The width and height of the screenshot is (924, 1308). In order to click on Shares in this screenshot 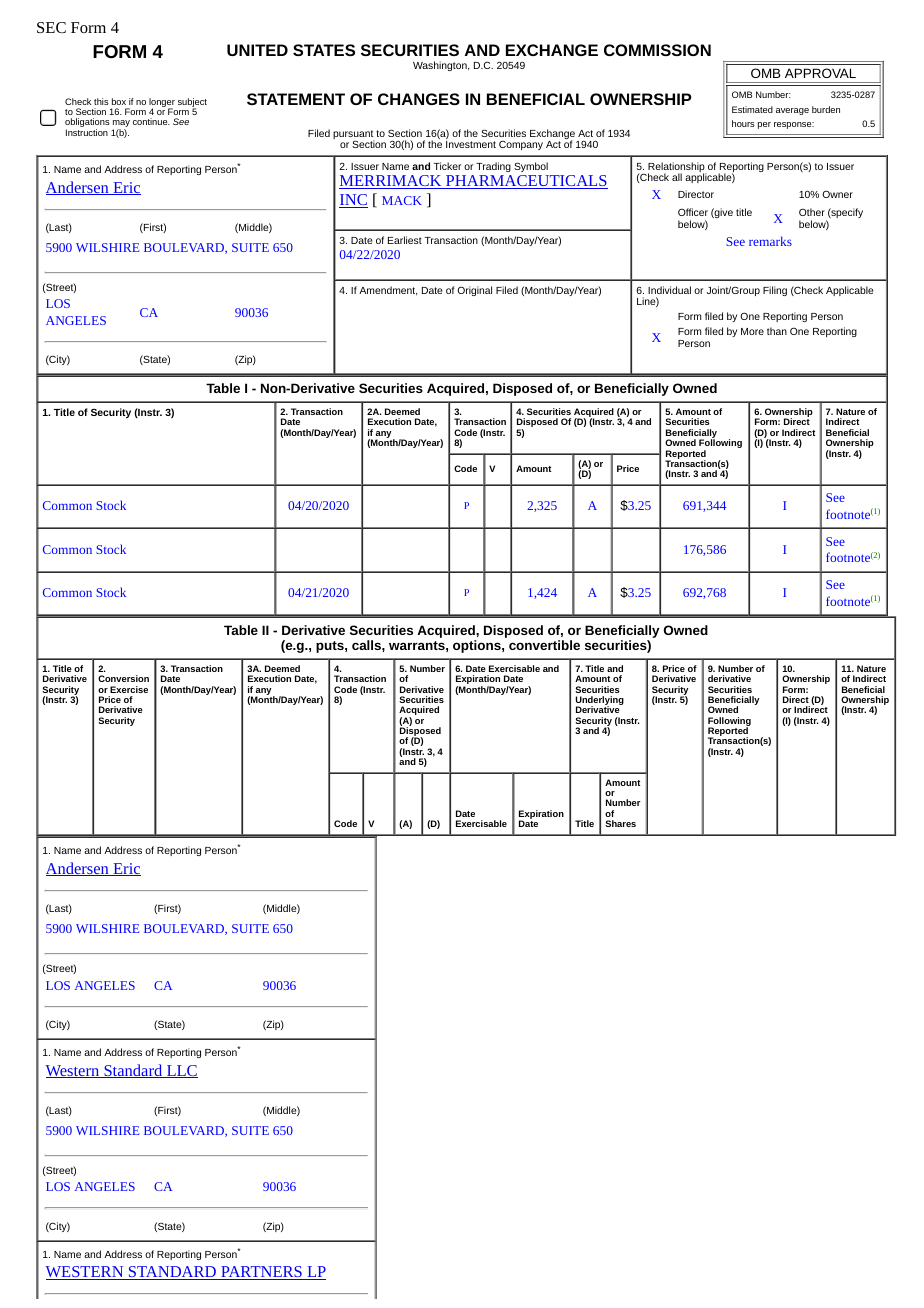, I will do `click(620, 823)`.
